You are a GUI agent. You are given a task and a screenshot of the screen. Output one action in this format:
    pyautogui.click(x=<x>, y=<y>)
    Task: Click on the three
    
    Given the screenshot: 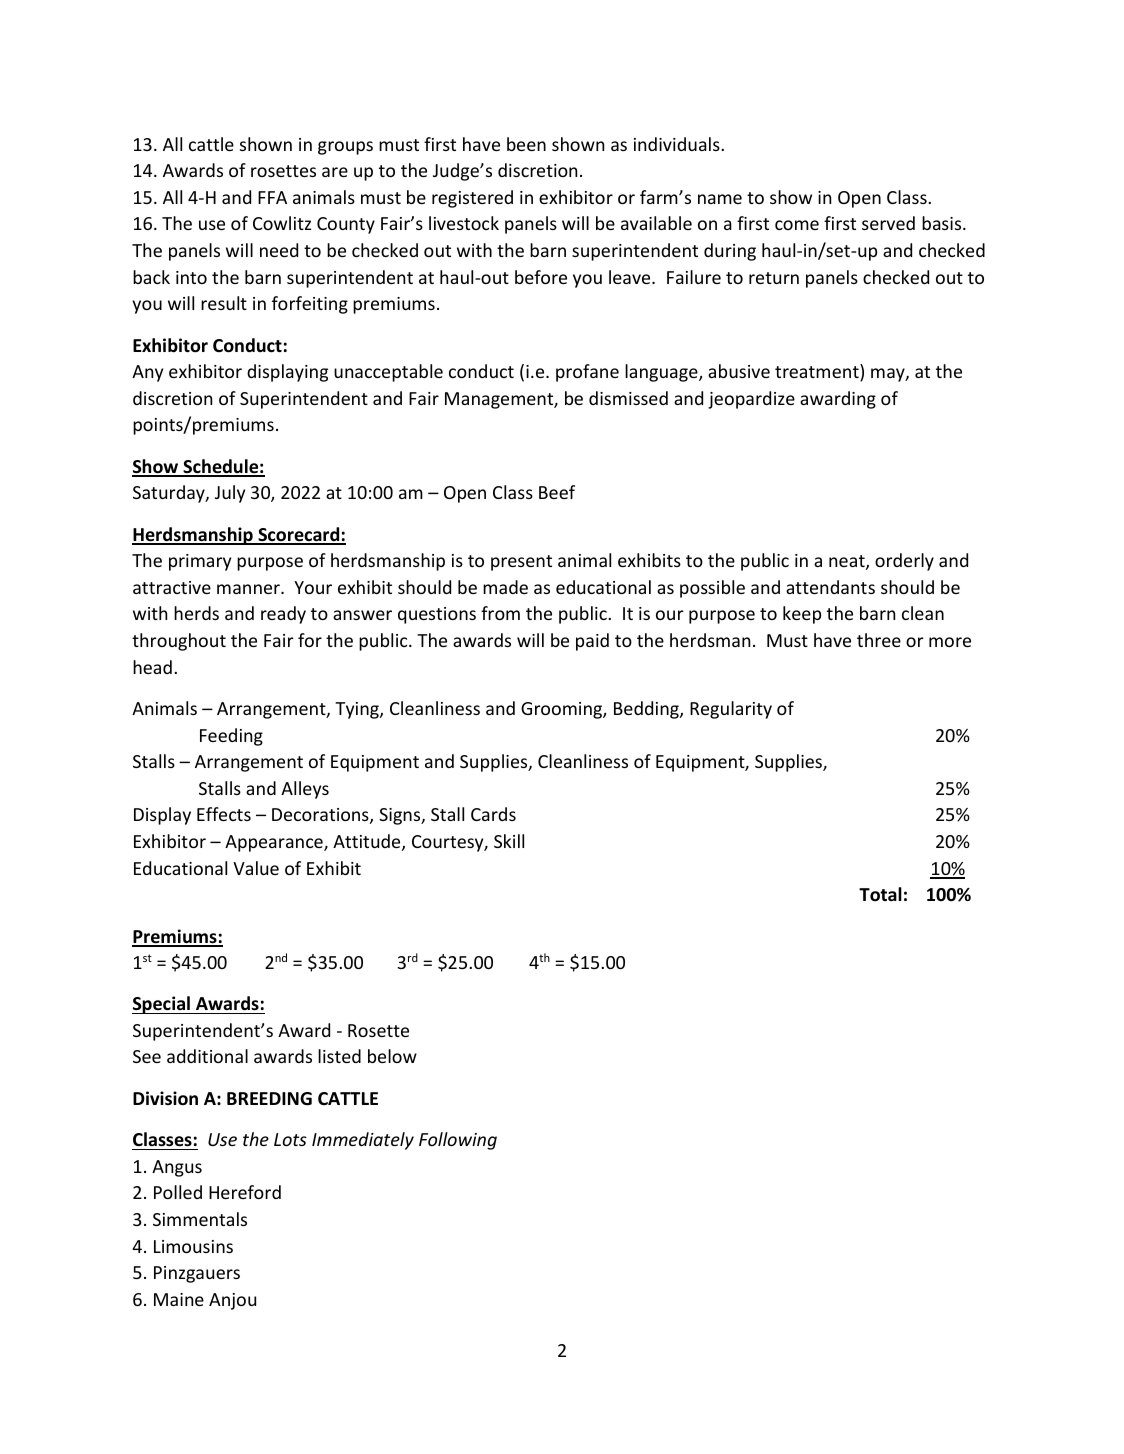 What is the action you would take?
    pyautogui.click(x=879, y=640)
